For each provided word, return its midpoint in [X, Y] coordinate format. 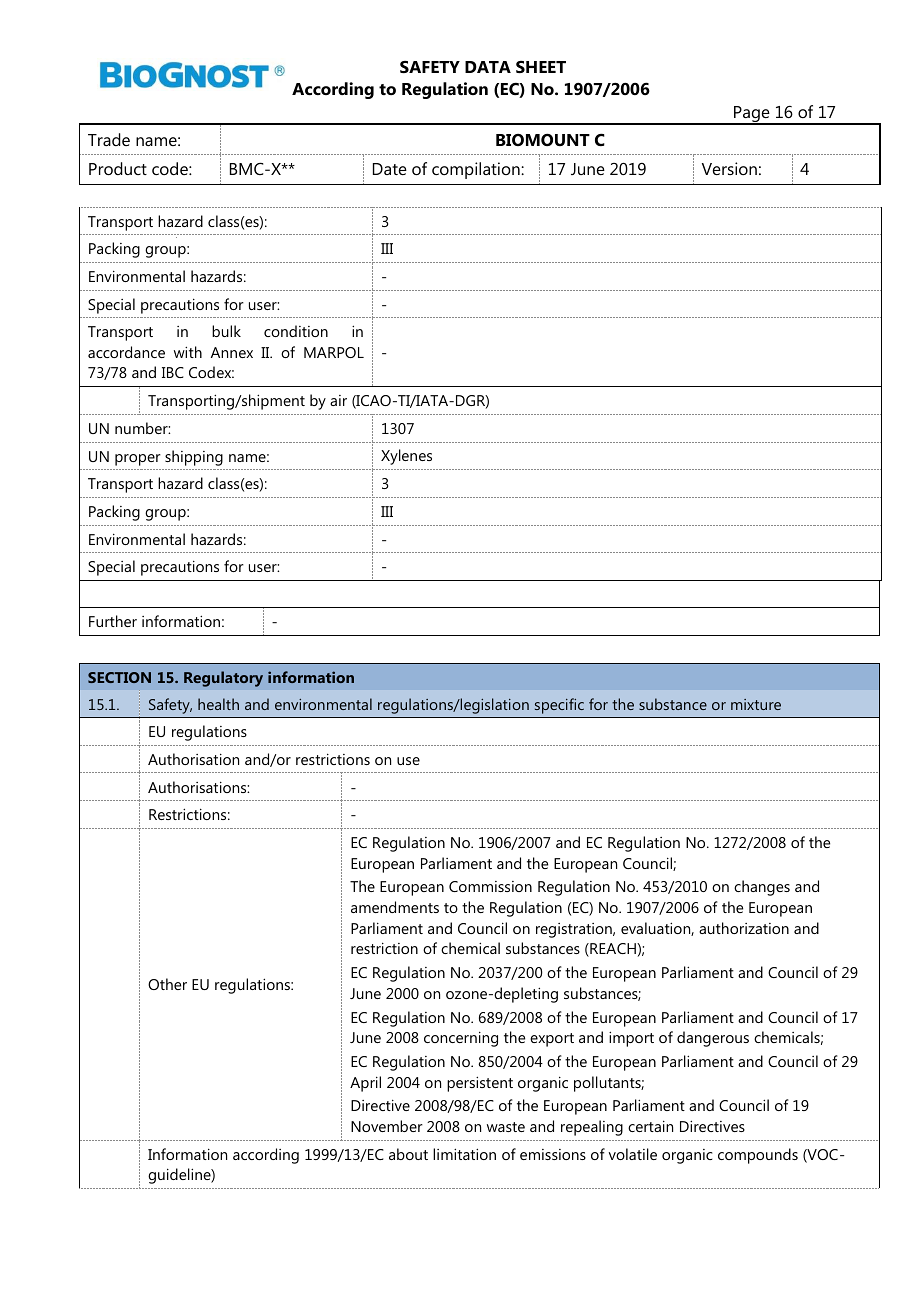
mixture [756, 704]
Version [729, 168]
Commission [490, 886]
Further [113, 621]
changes [762, 888]
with [188, 352]
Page [752, 115]
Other [167, 984]
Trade [109, 139]
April [365, 1084]
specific [559, 706]
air [338, 400]
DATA [488, 67]
